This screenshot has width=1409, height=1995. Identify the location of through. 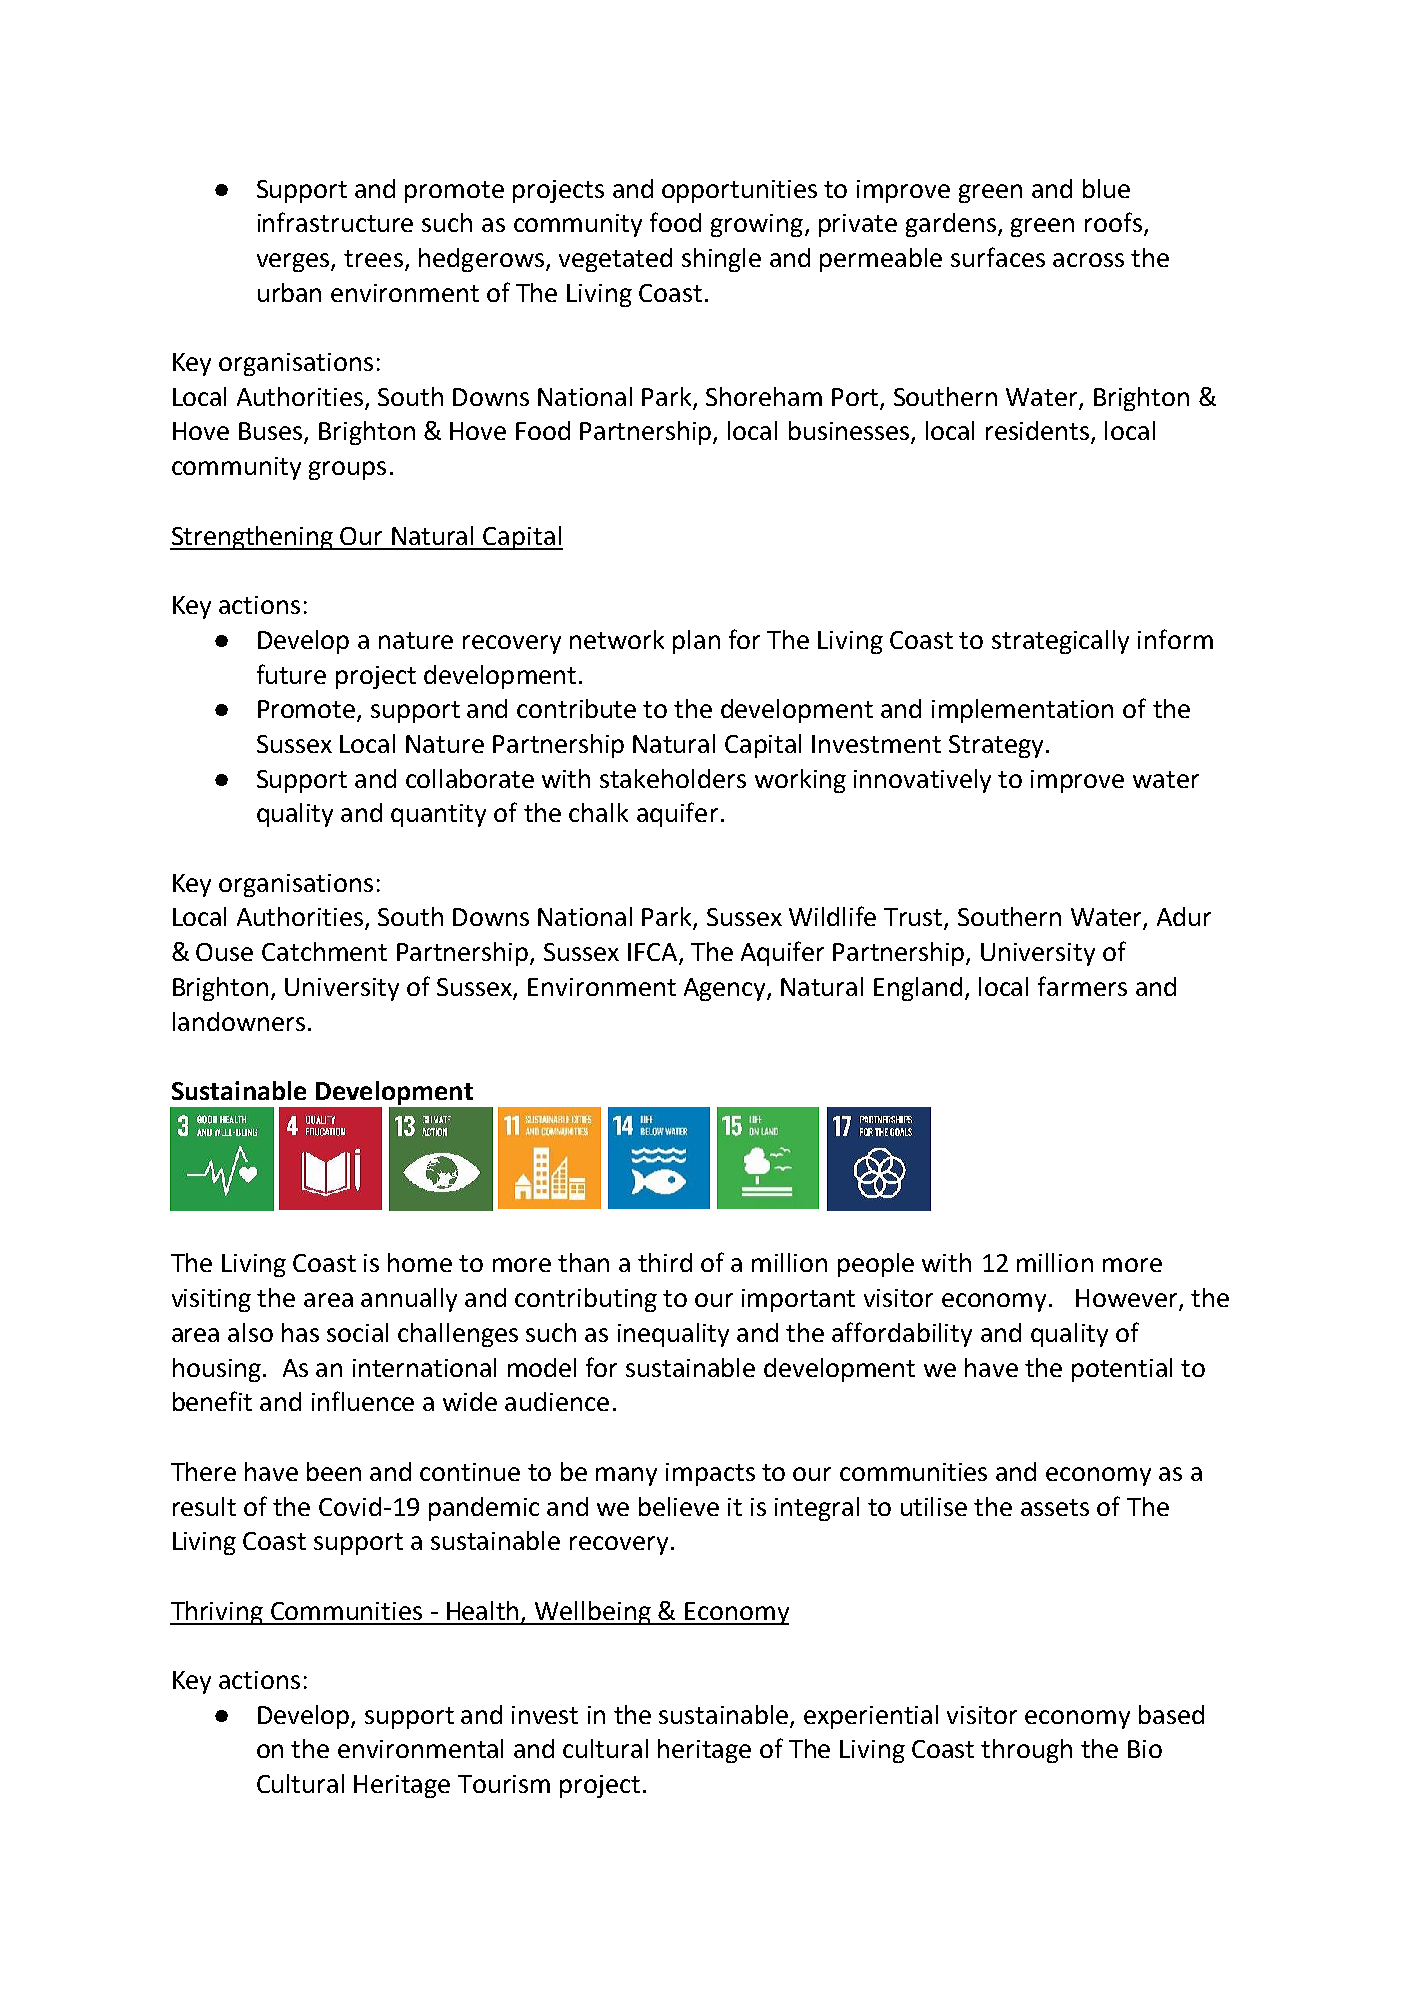
(1026, 1751).
